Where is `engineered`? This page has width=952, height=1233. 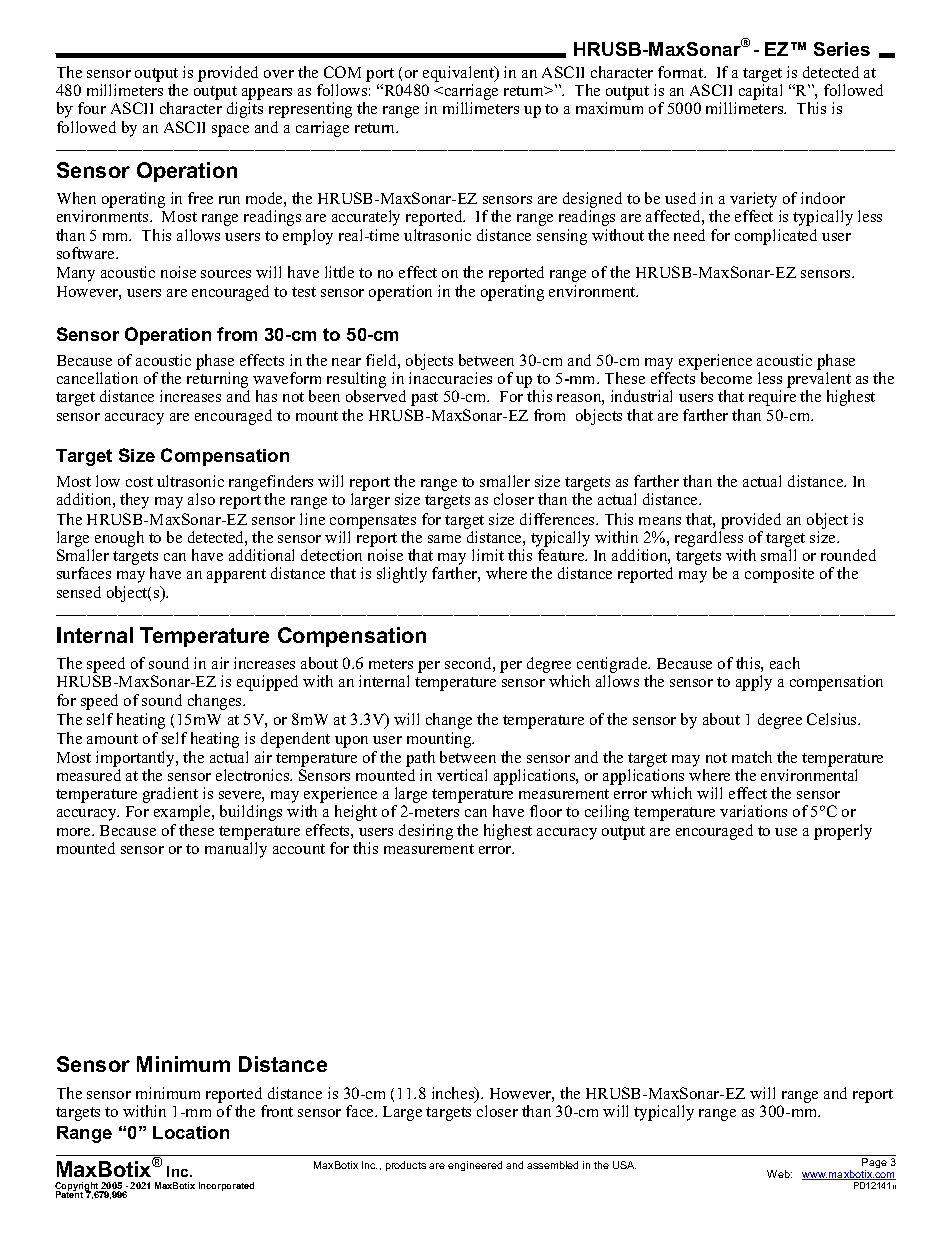 engineered is located at coordinates (475, 1166).
